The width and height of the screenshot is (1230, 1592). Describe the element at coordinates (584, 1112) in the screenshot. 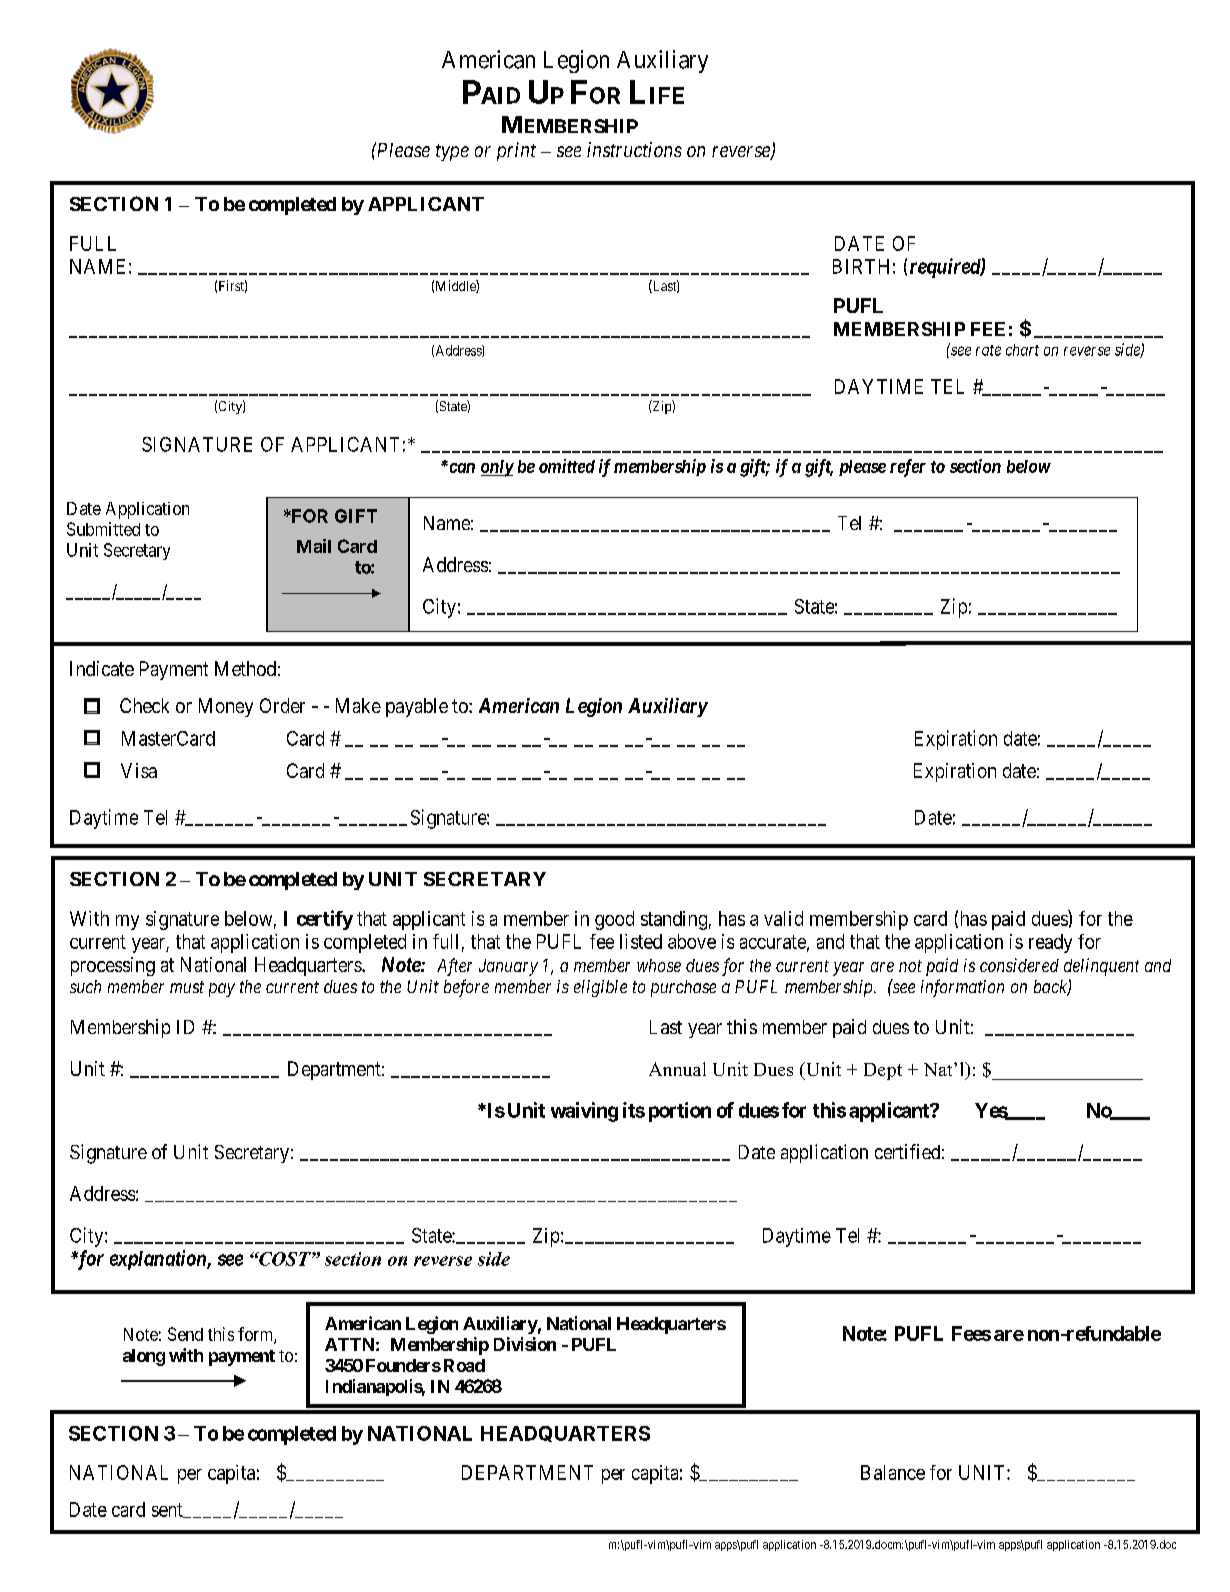

I see `waiving` at that location.
